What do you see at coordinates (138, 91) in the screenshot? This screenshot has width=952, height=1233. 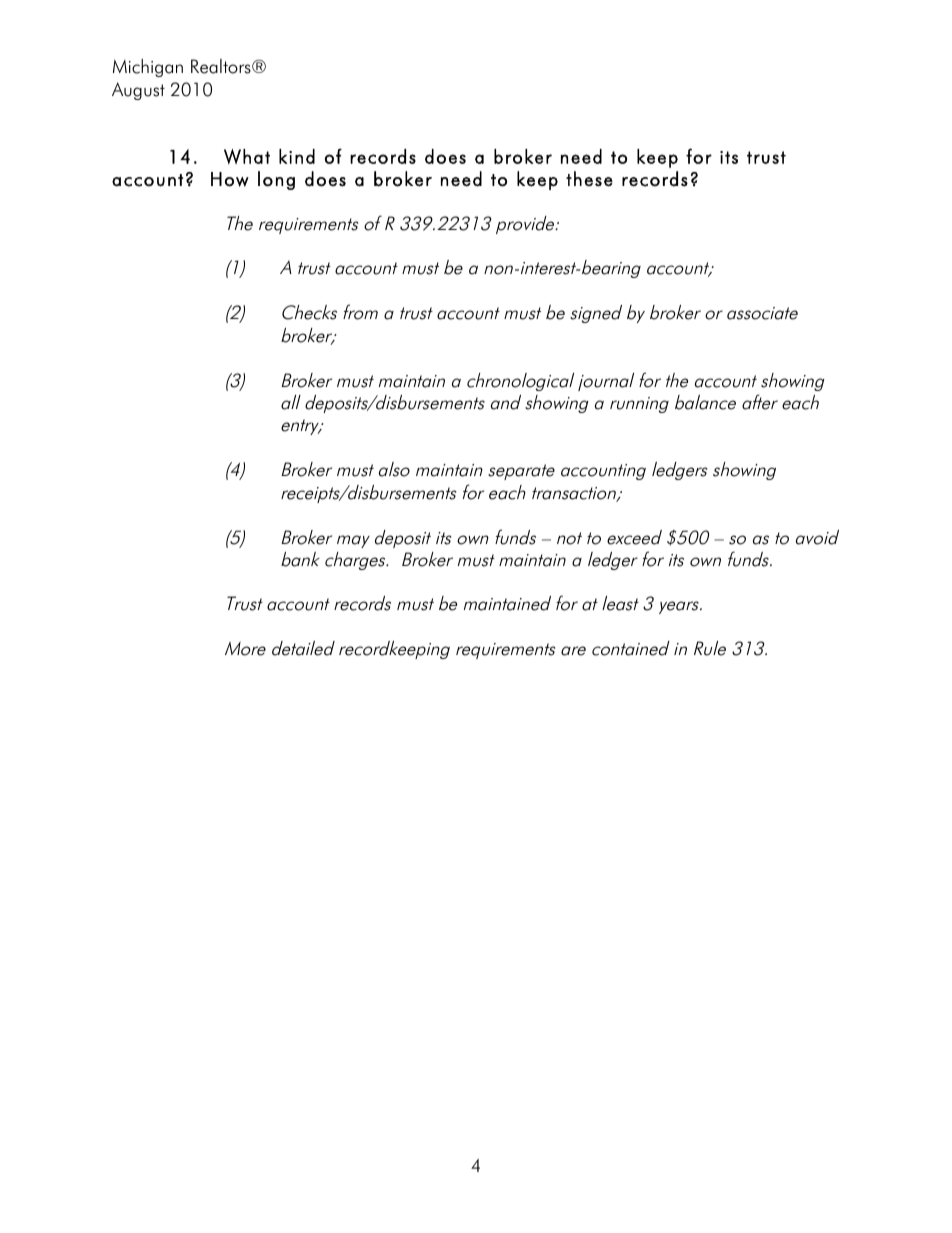 I see `August` at bounding box center [138, 91].
